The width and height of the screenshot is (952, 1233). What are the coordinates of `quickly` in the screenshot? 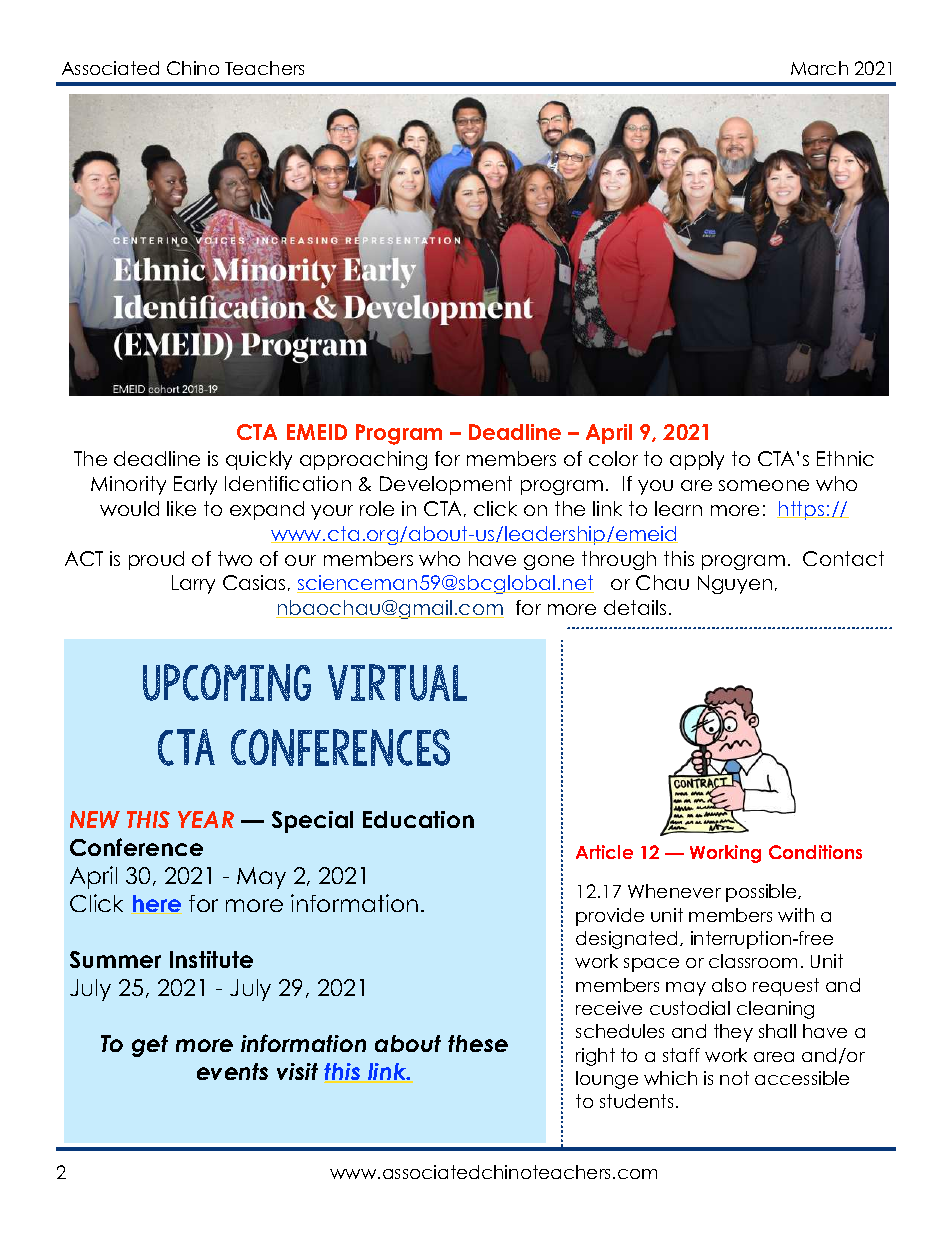 It's located at (259, 460).
